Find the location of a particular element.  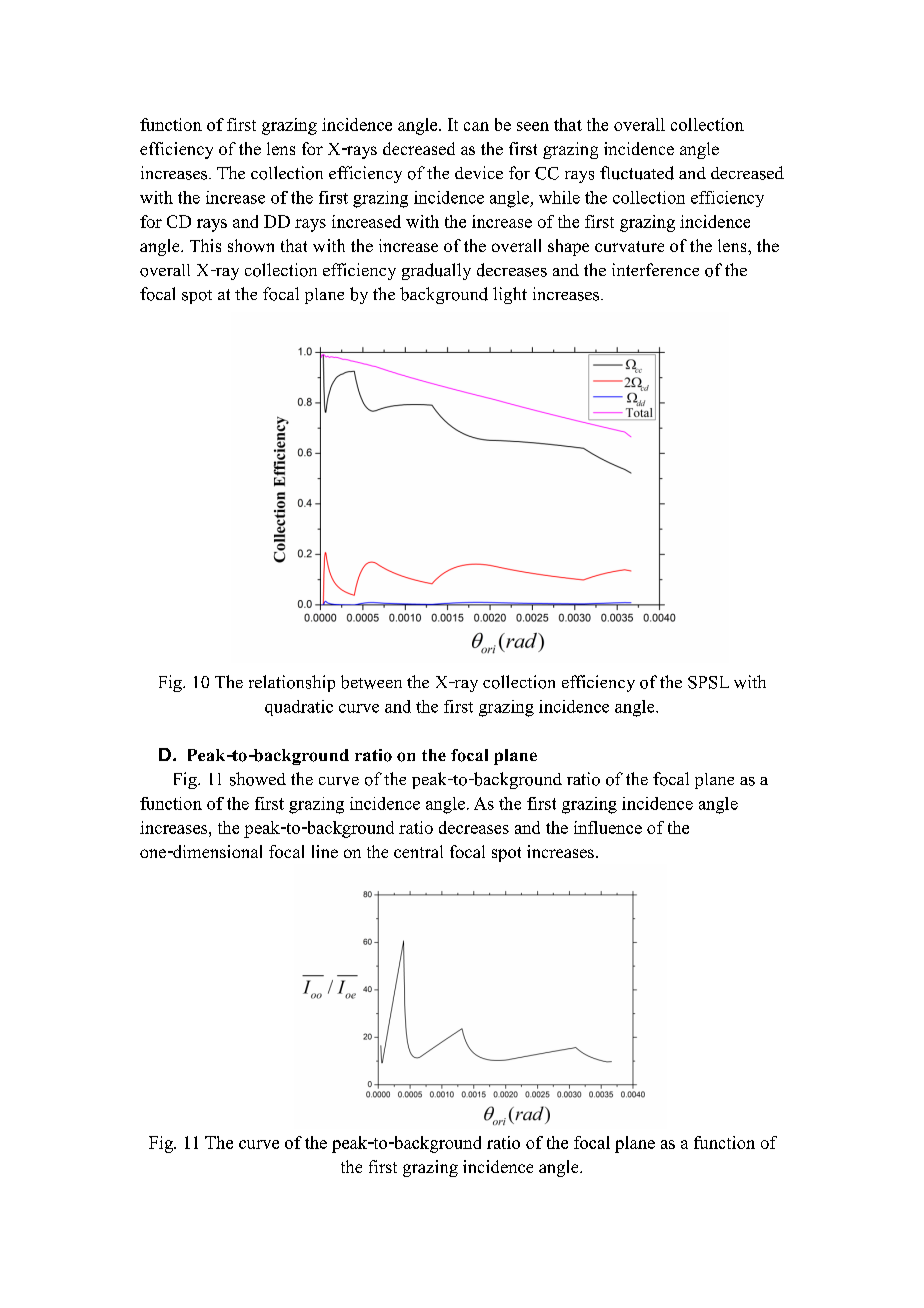

between is located at coordinates (371, 682).
